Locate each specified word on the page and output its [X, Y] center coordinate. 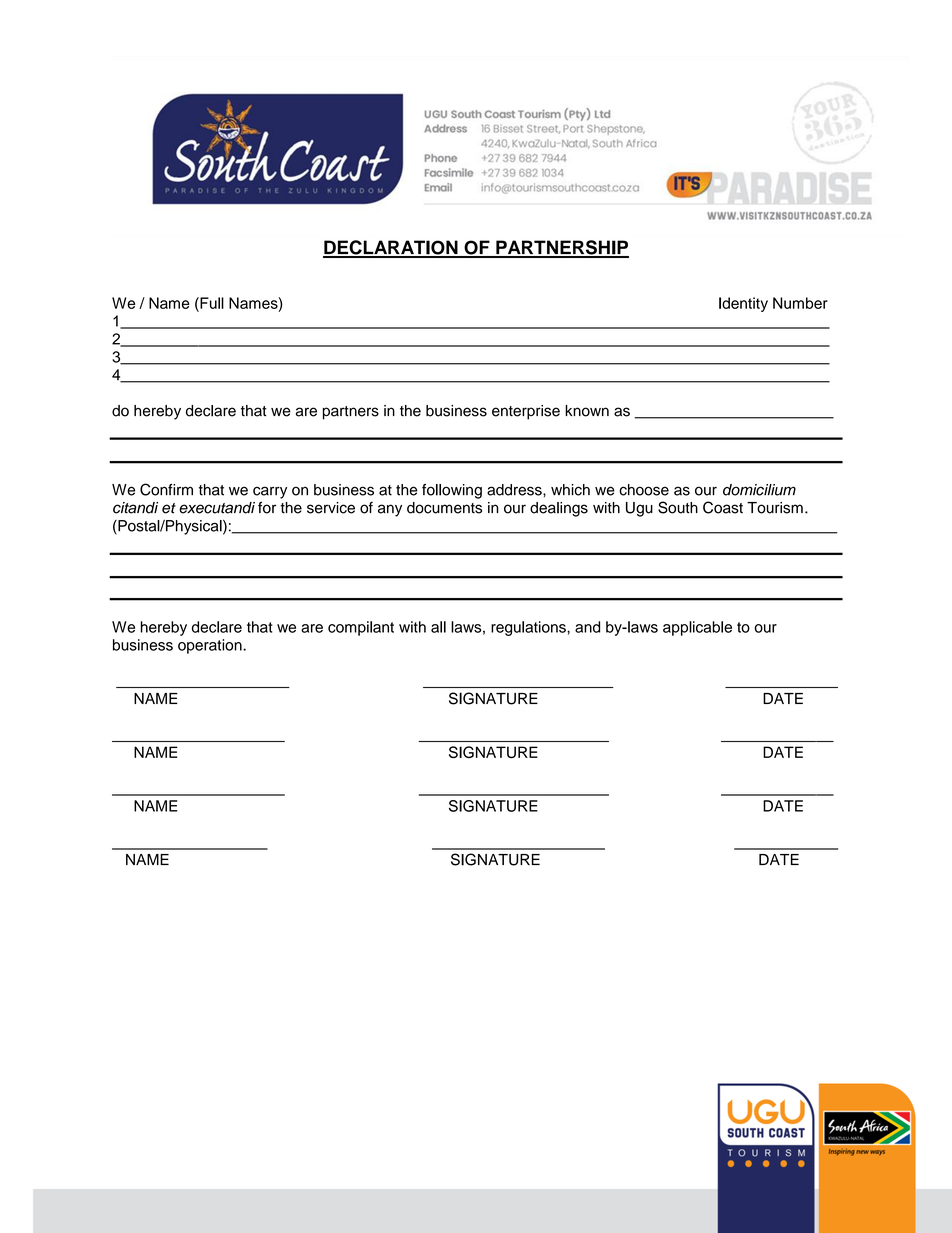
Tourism [775, 508]
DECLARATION [391, 248]
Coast [723, 507]
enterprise [526, 412]
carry [270, 492]
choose [644, 490]
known [587, 411]
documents [444, 508]
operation [211, 646]
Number [800, 303]
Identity [743, 304]
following [452, 491]
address [515, 490]
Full [211, 303]
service [331, 508]
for [267, 507]
